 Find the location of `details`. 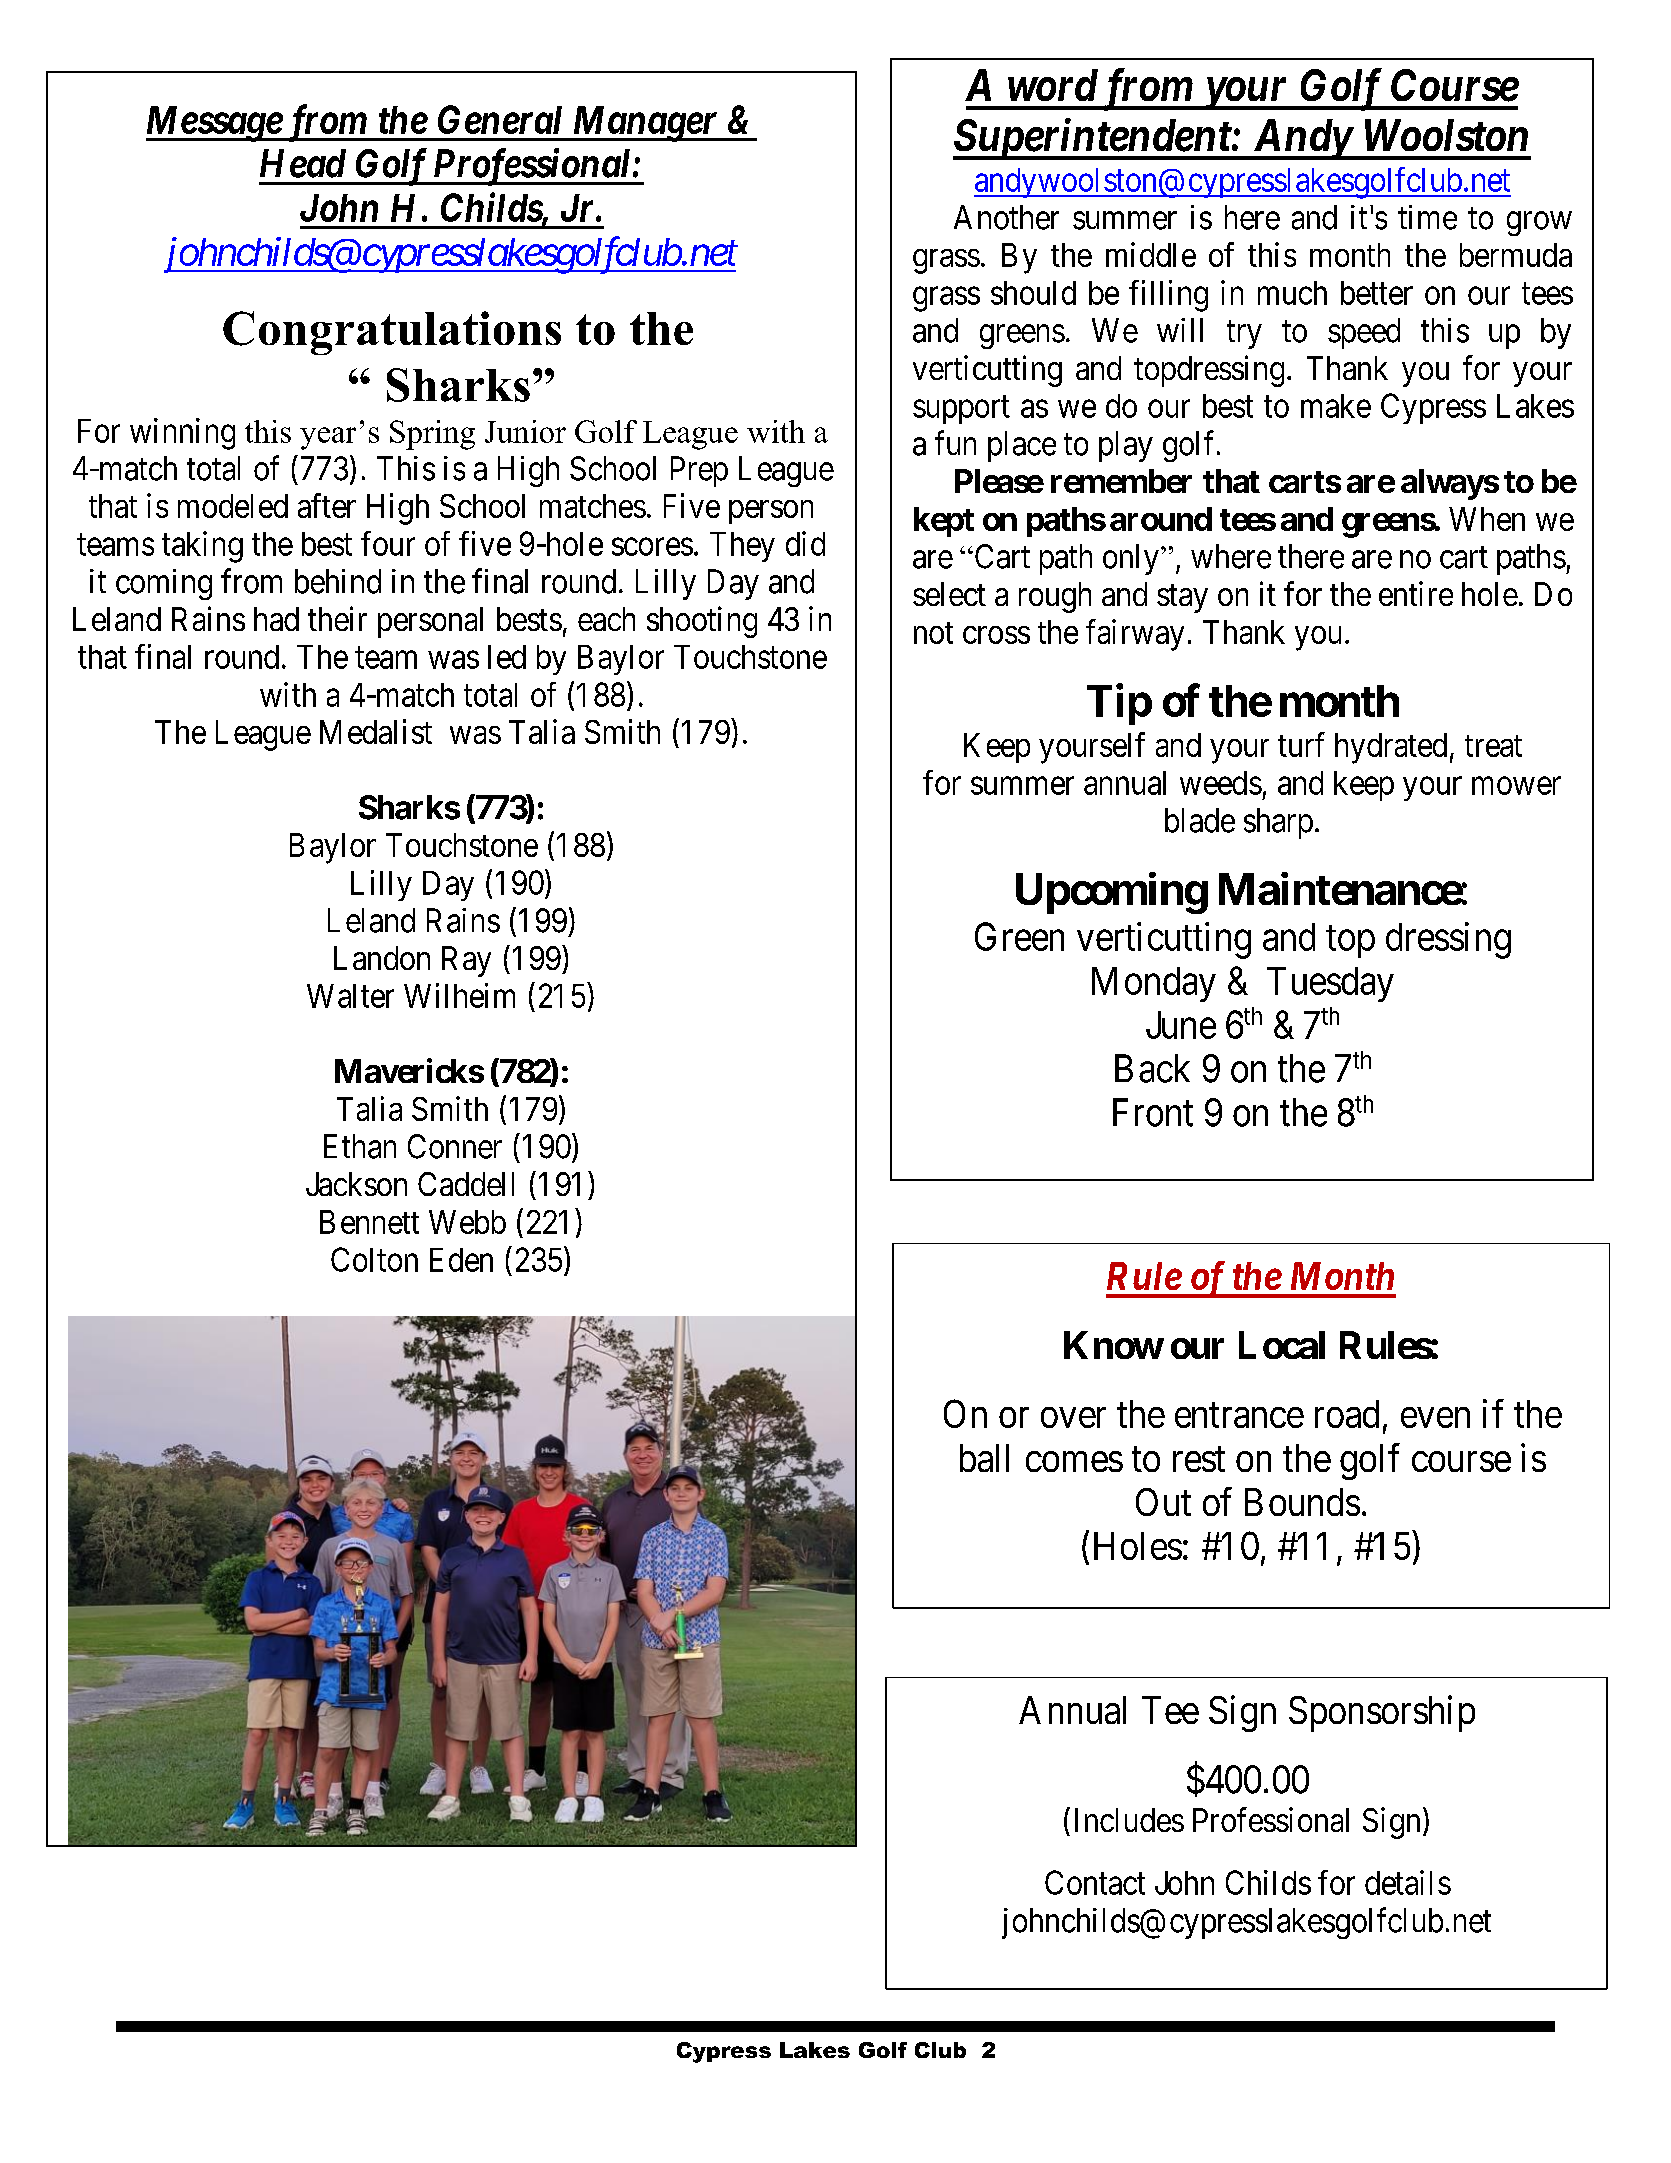

details is located at coordinates (1408, 1882).
